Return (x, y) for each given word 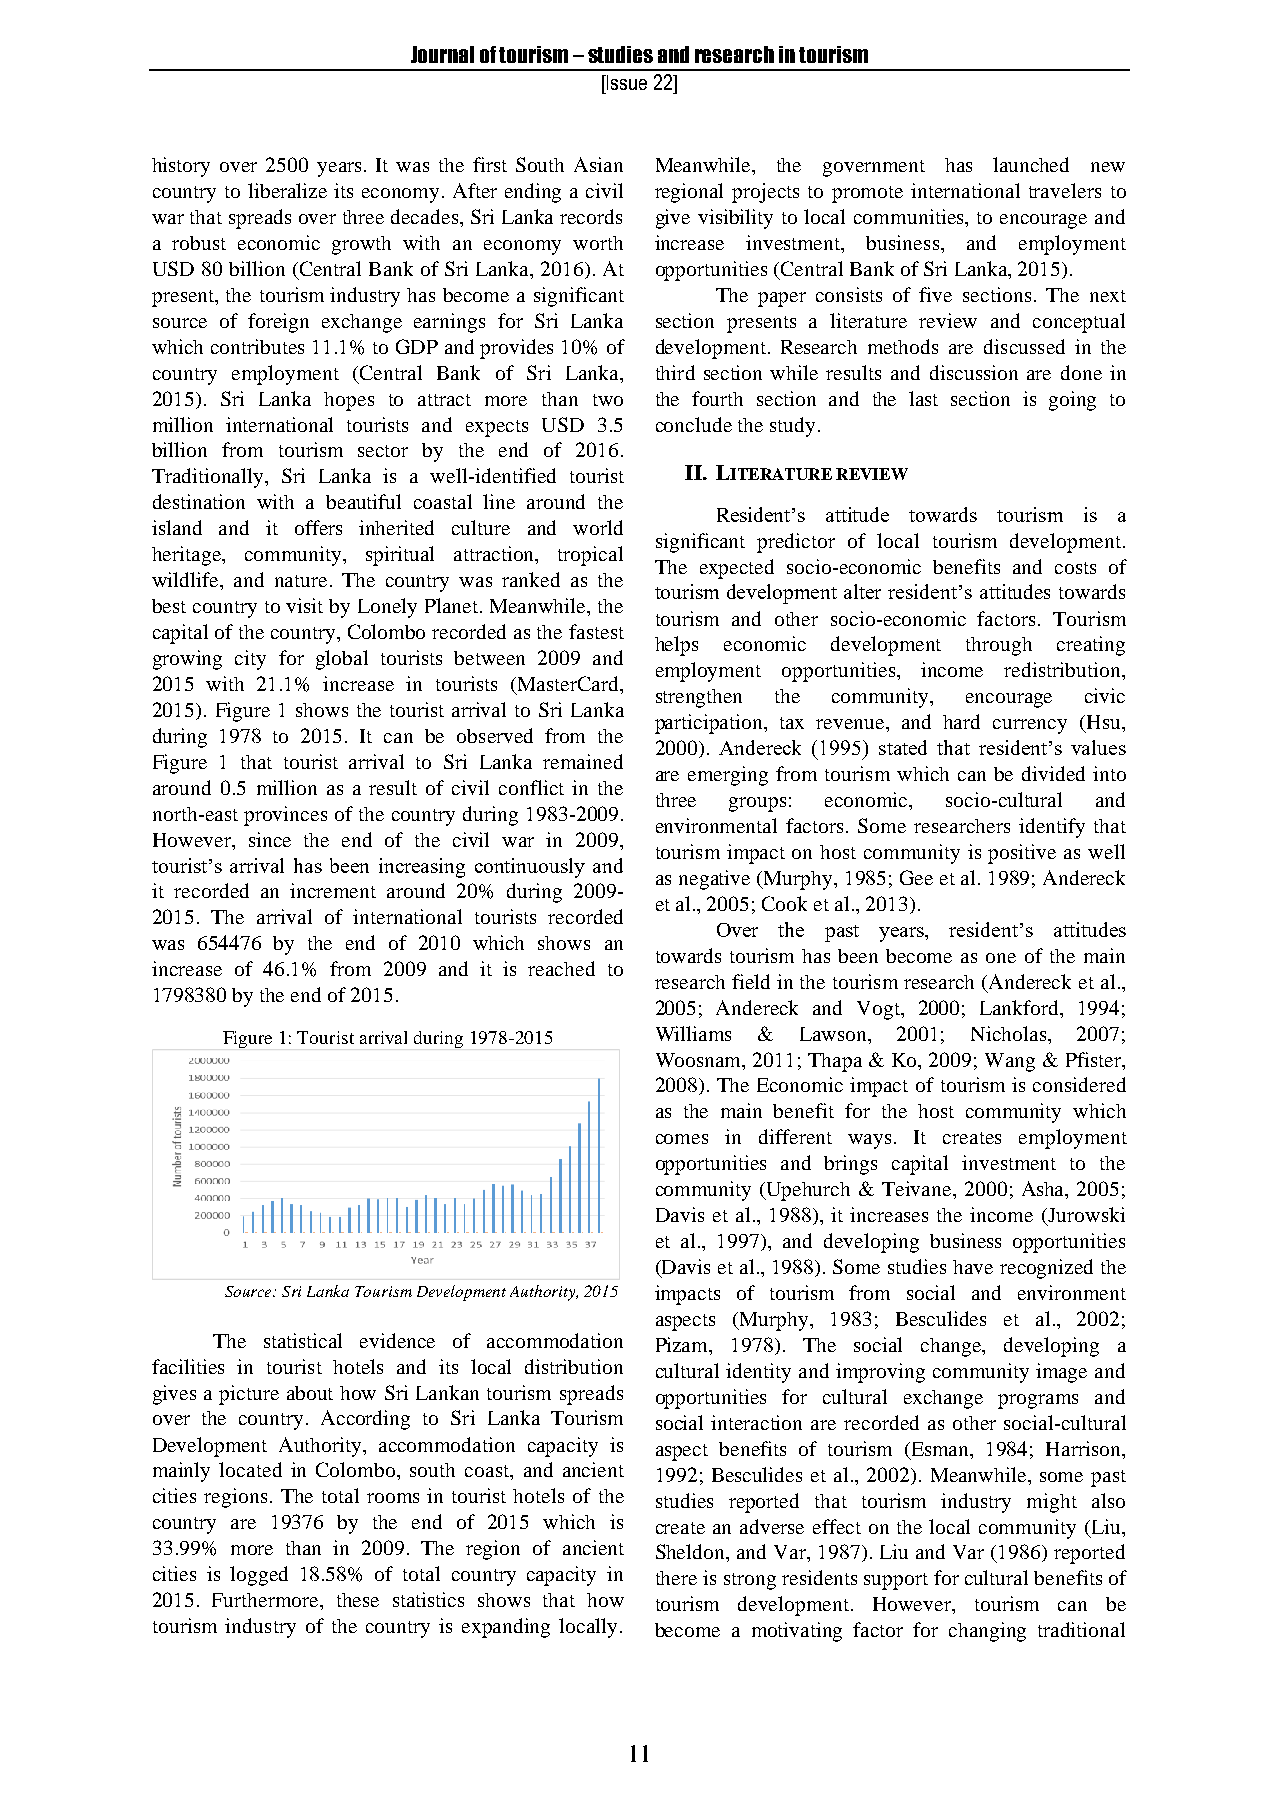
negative (714, 880)
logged (259, 1576)
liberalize (287, 190)
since (270, 839)
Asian (598, 164)
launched (1031, 164)
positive (1022, 854)
